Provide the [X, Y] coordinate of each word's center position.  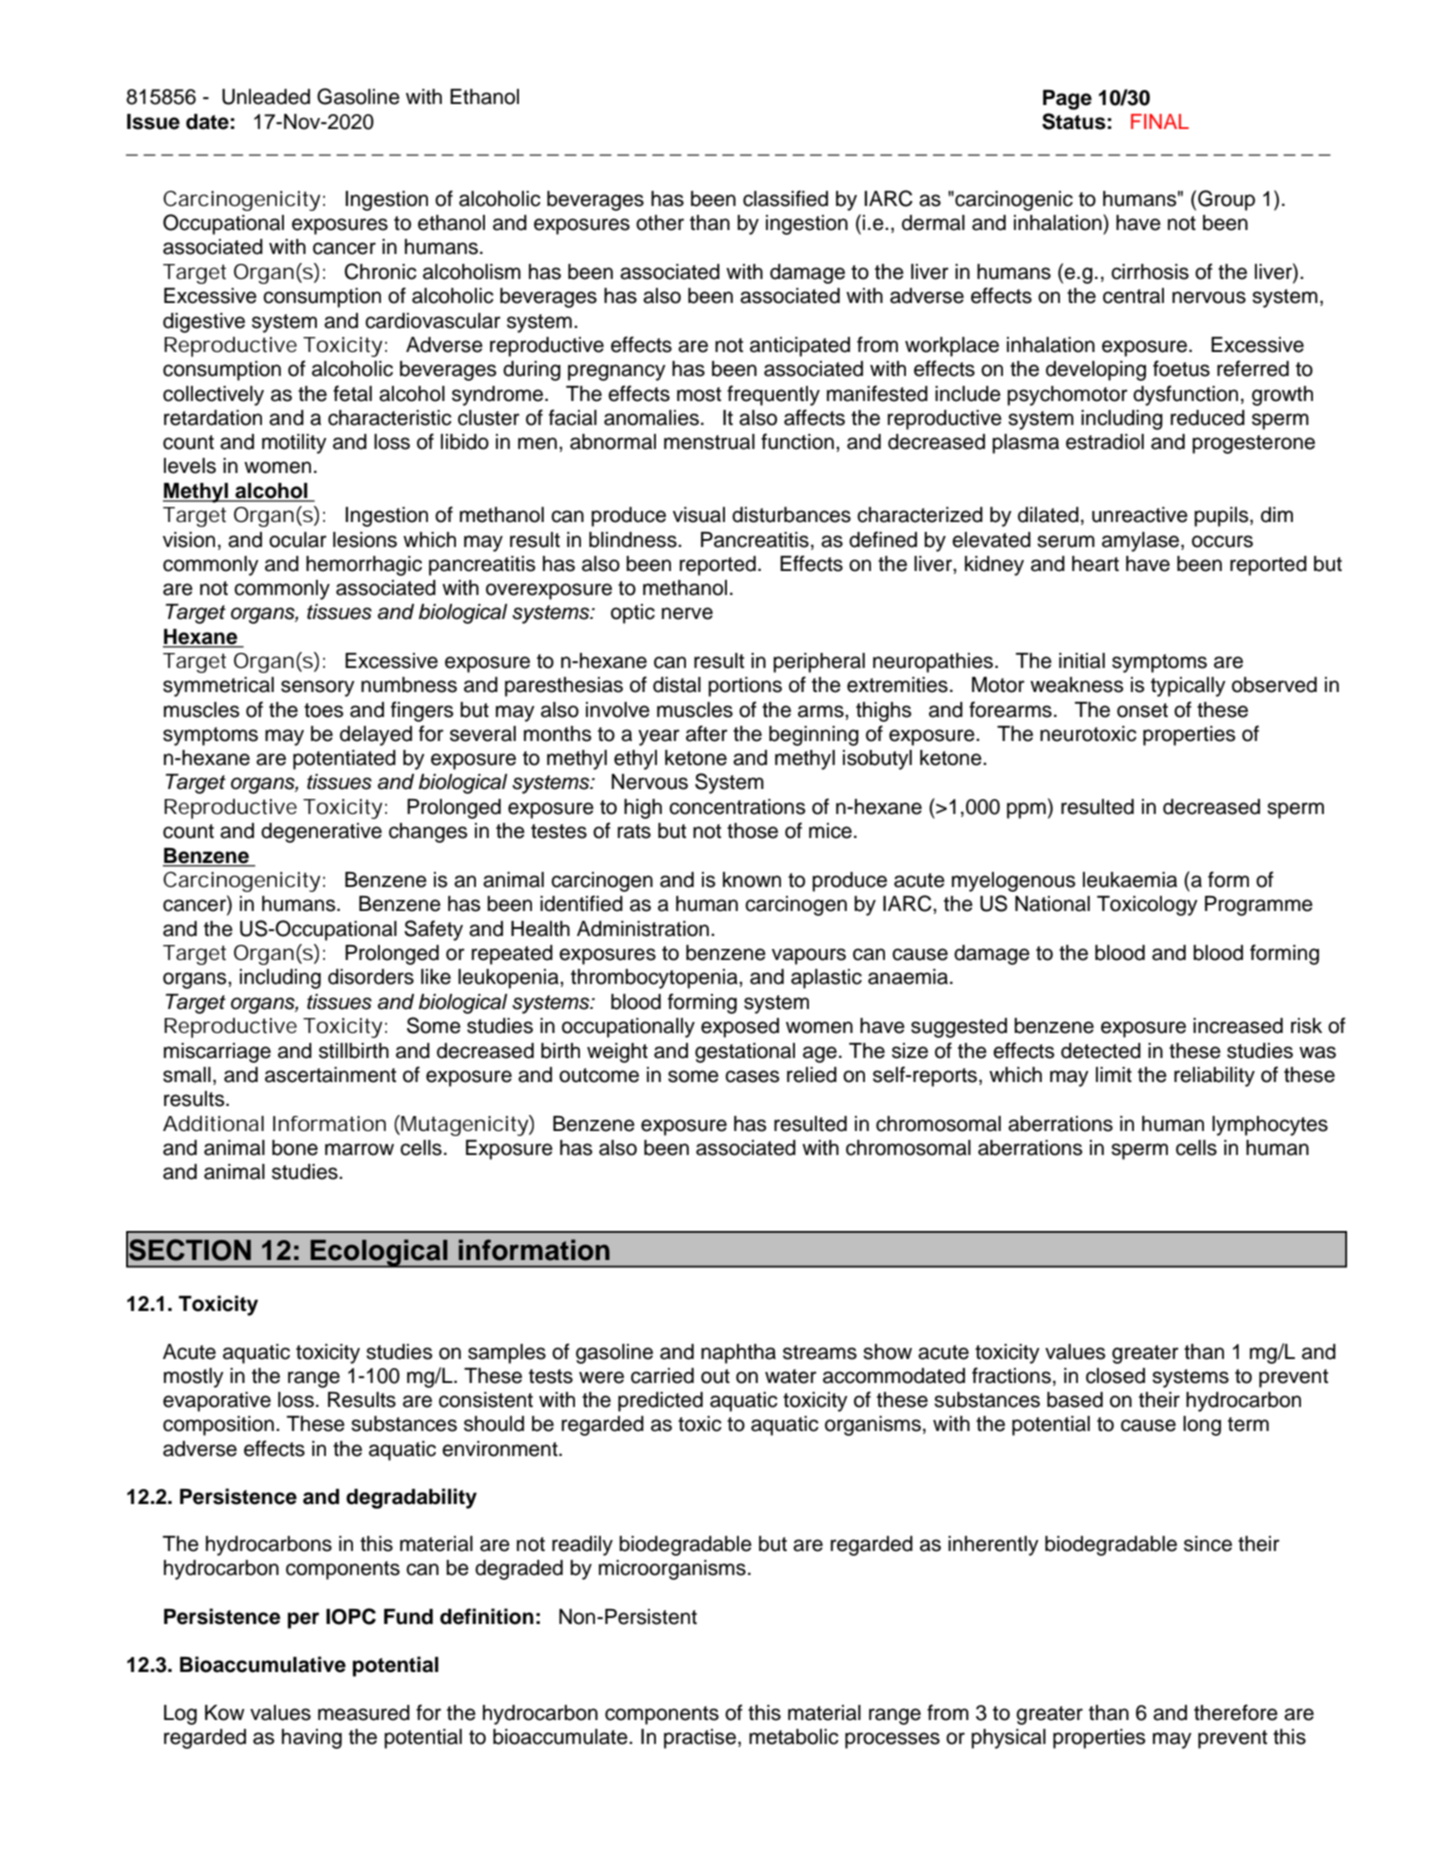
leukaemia [1130, 880]
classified [785, 198]
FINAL [1160, 121]
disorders [371, 977]
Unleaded [266, 97]
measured [364, 1713]
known [752, 880]
